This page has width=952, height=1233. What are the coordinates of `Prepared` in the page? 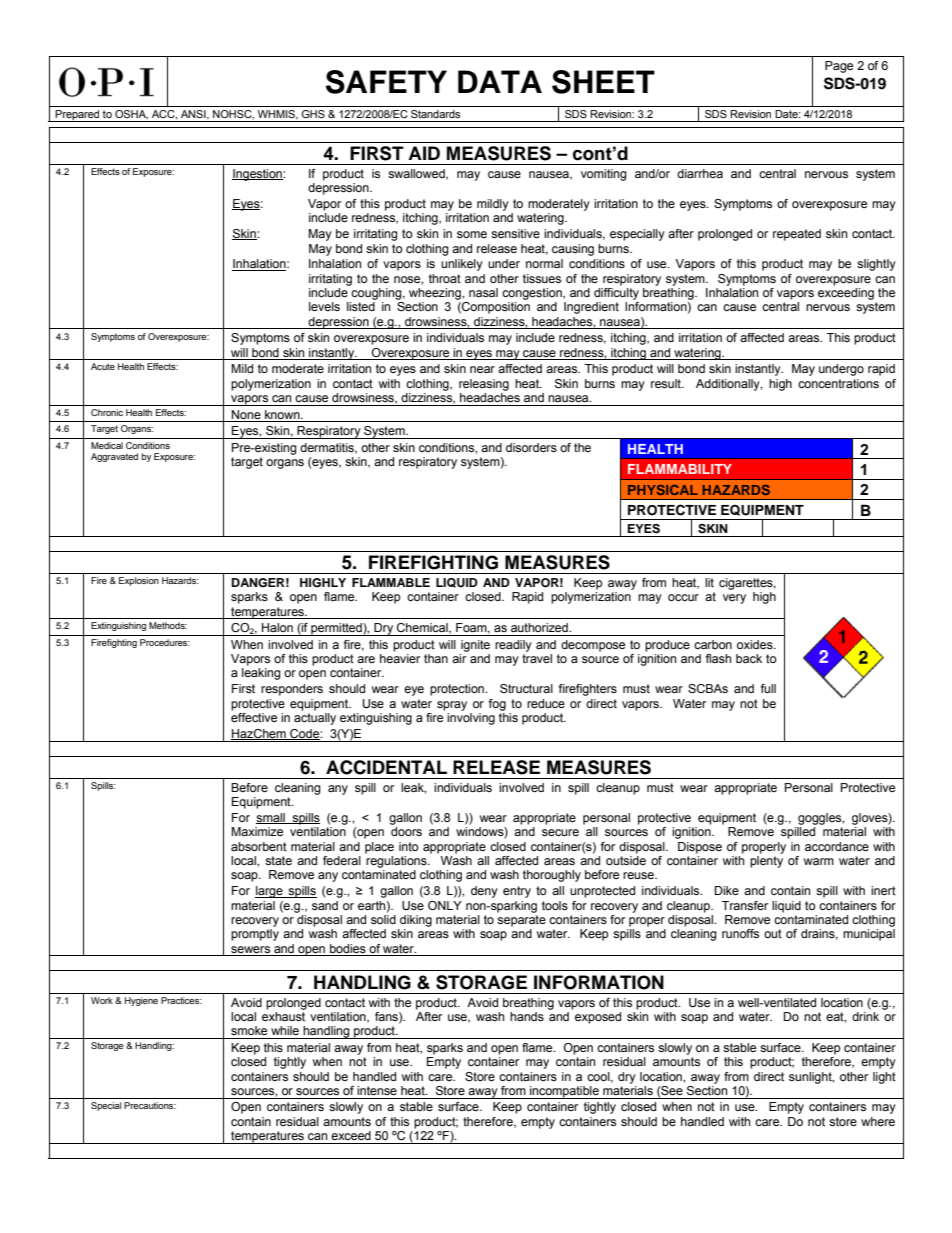 It's located at (78, 116).
